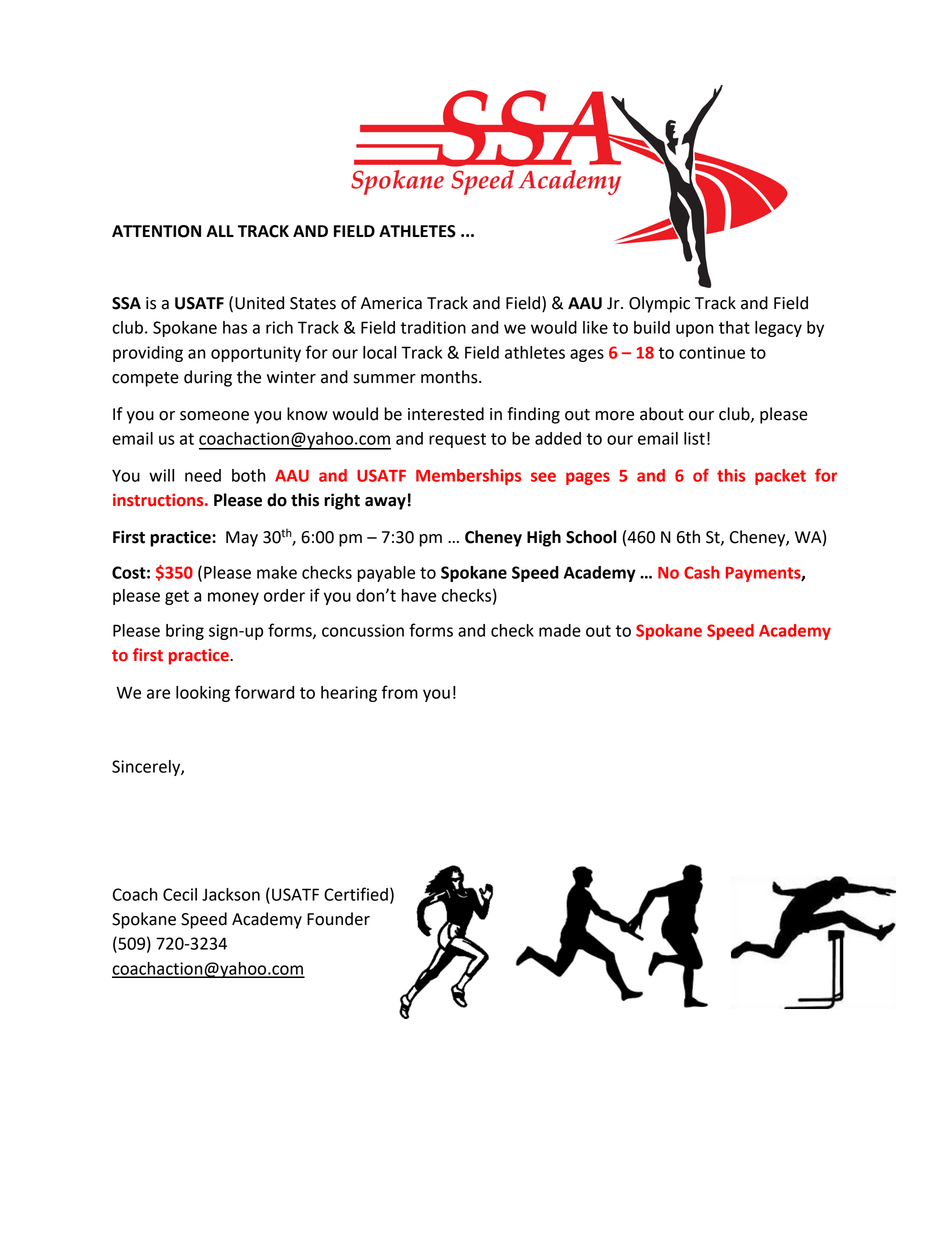 This page has height=1233, width=952. What do you see at coordinates (468, 477) in the page?
I see `Memberships` at bounding box center [468, 477].
